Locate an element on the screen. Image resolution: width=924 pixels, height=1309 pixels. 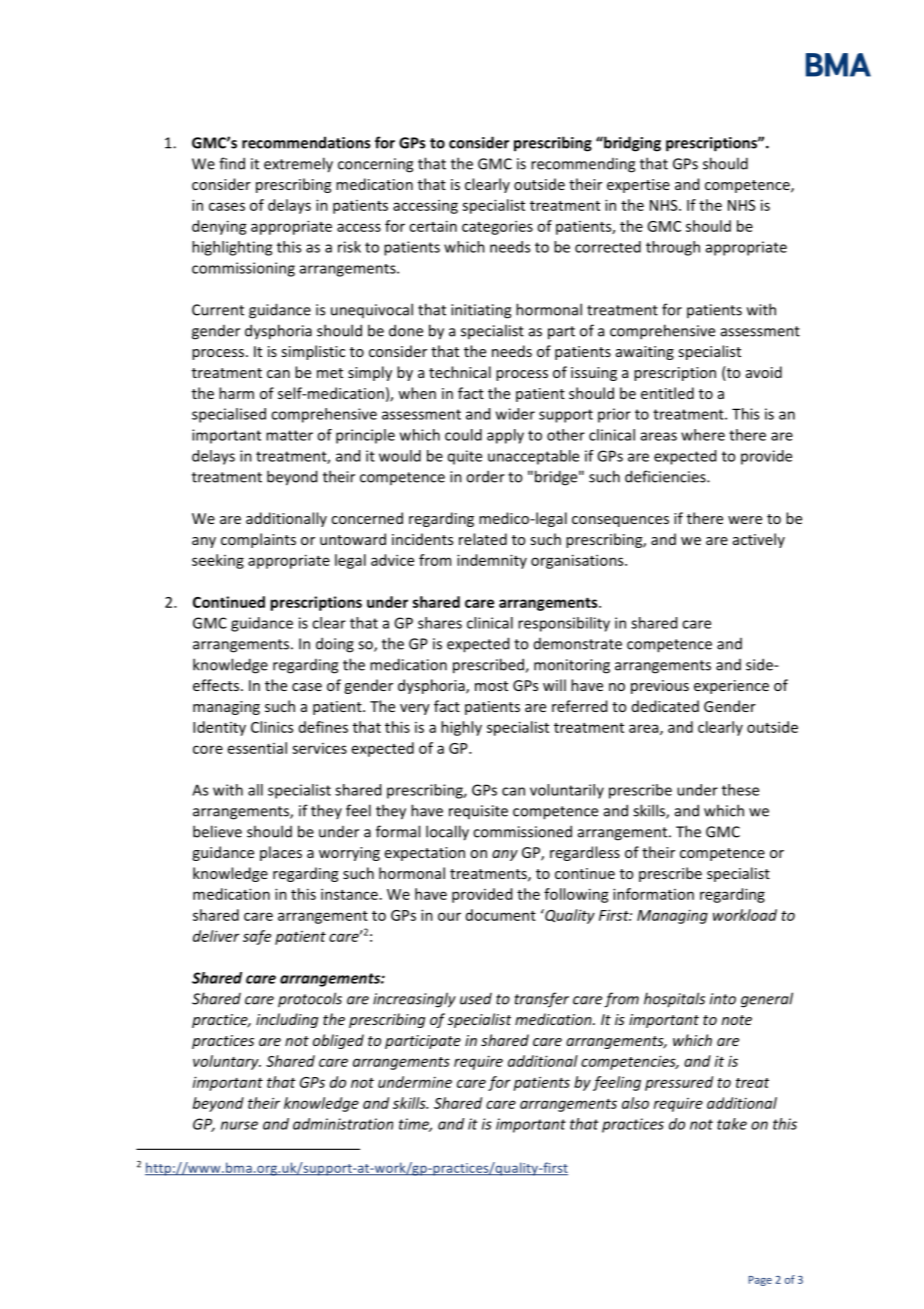
expertise is located at coordinates (638, 186).
